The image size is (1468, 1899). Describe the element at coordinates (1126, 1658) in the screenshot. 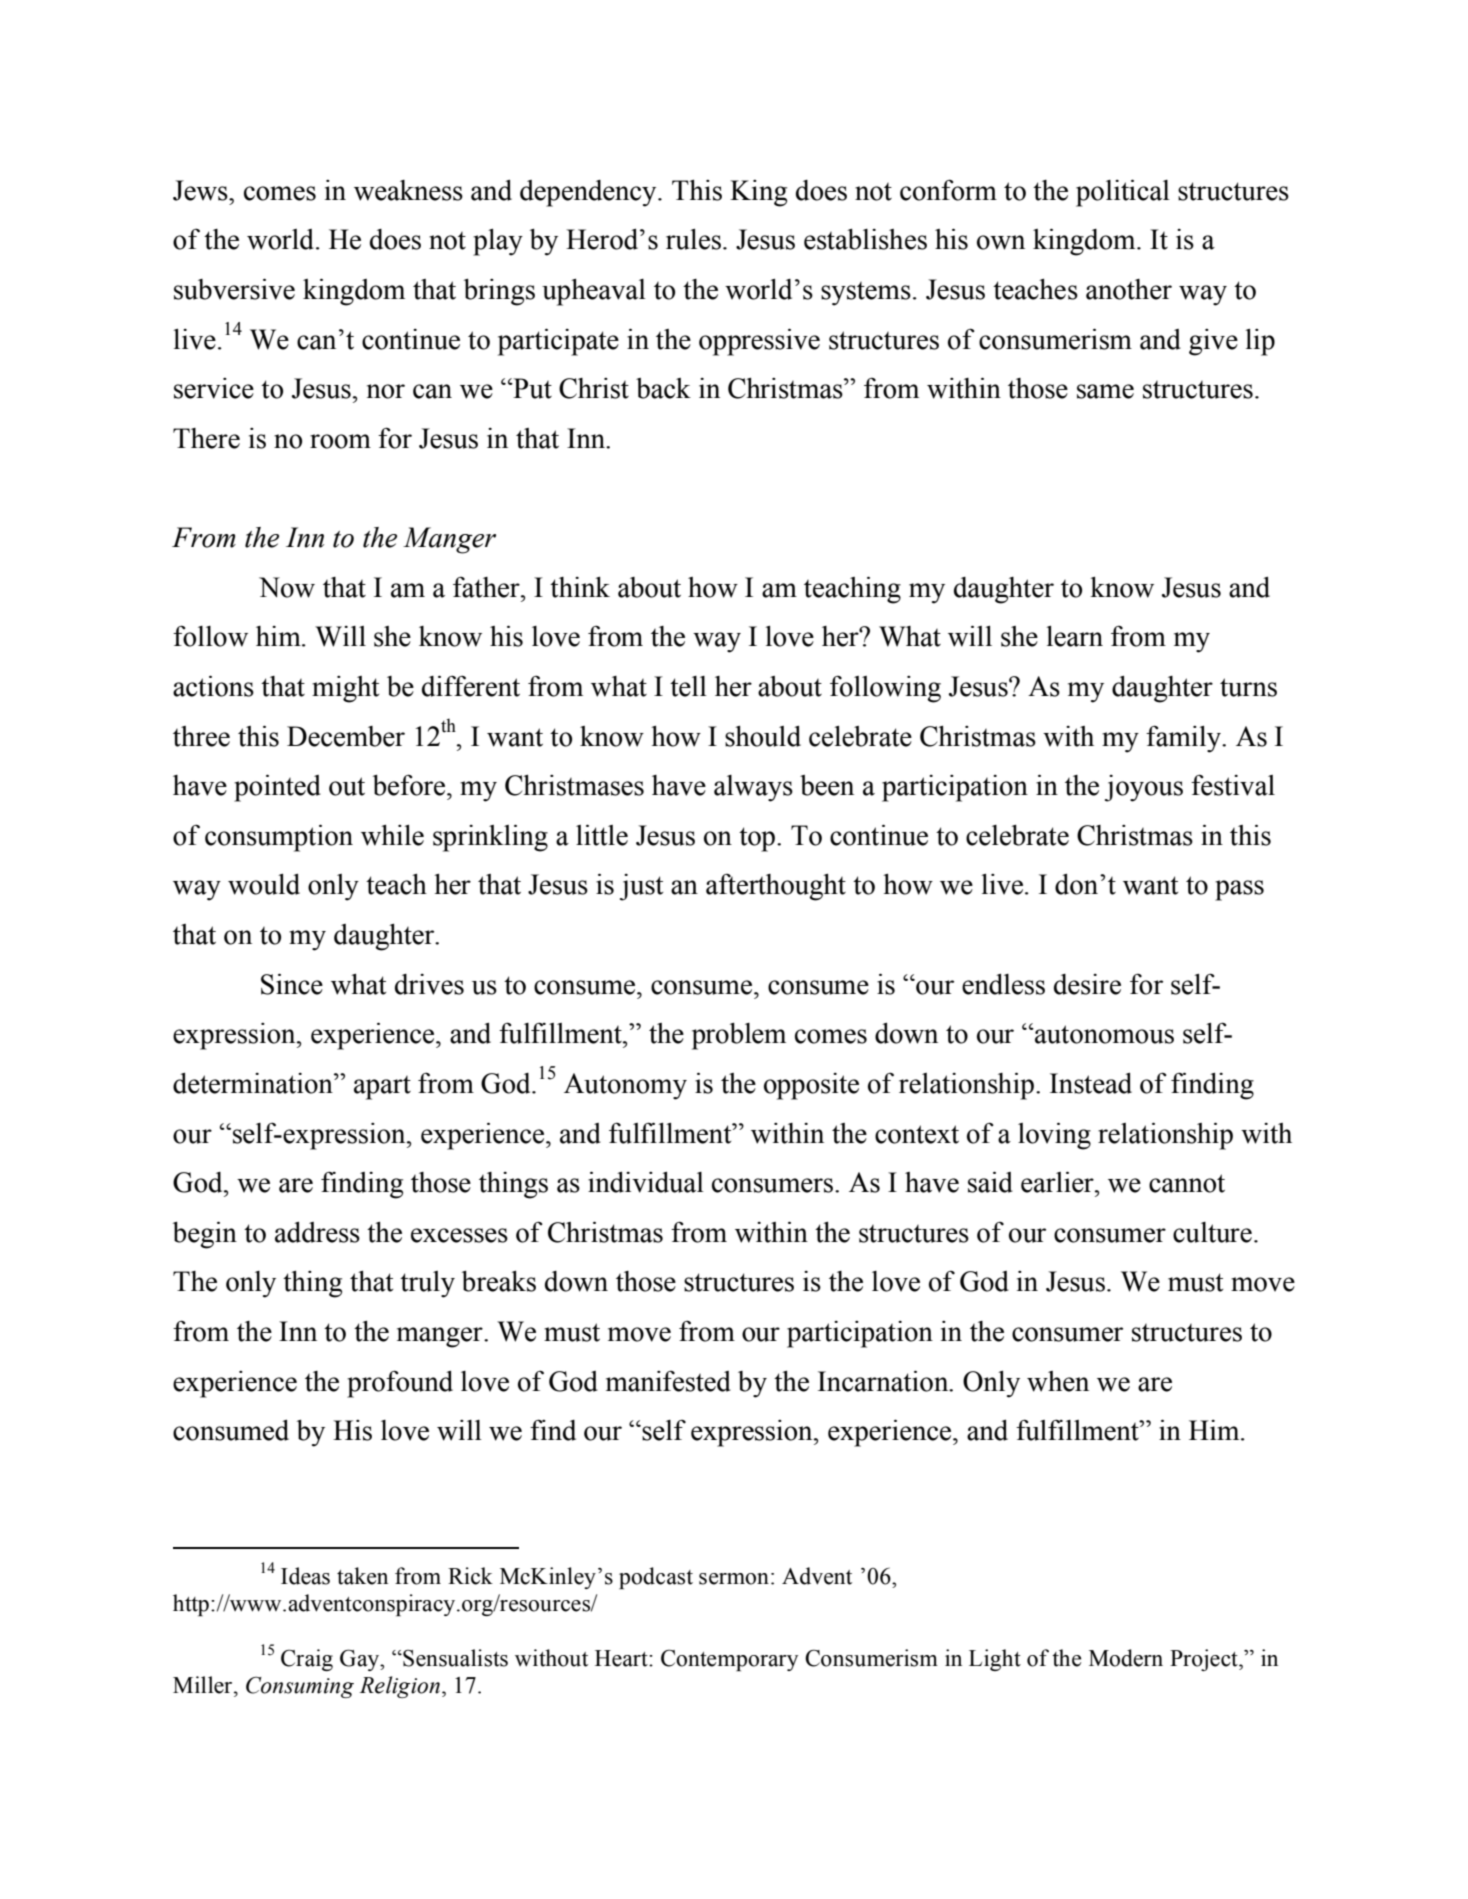

I see `Modern` at that location.
